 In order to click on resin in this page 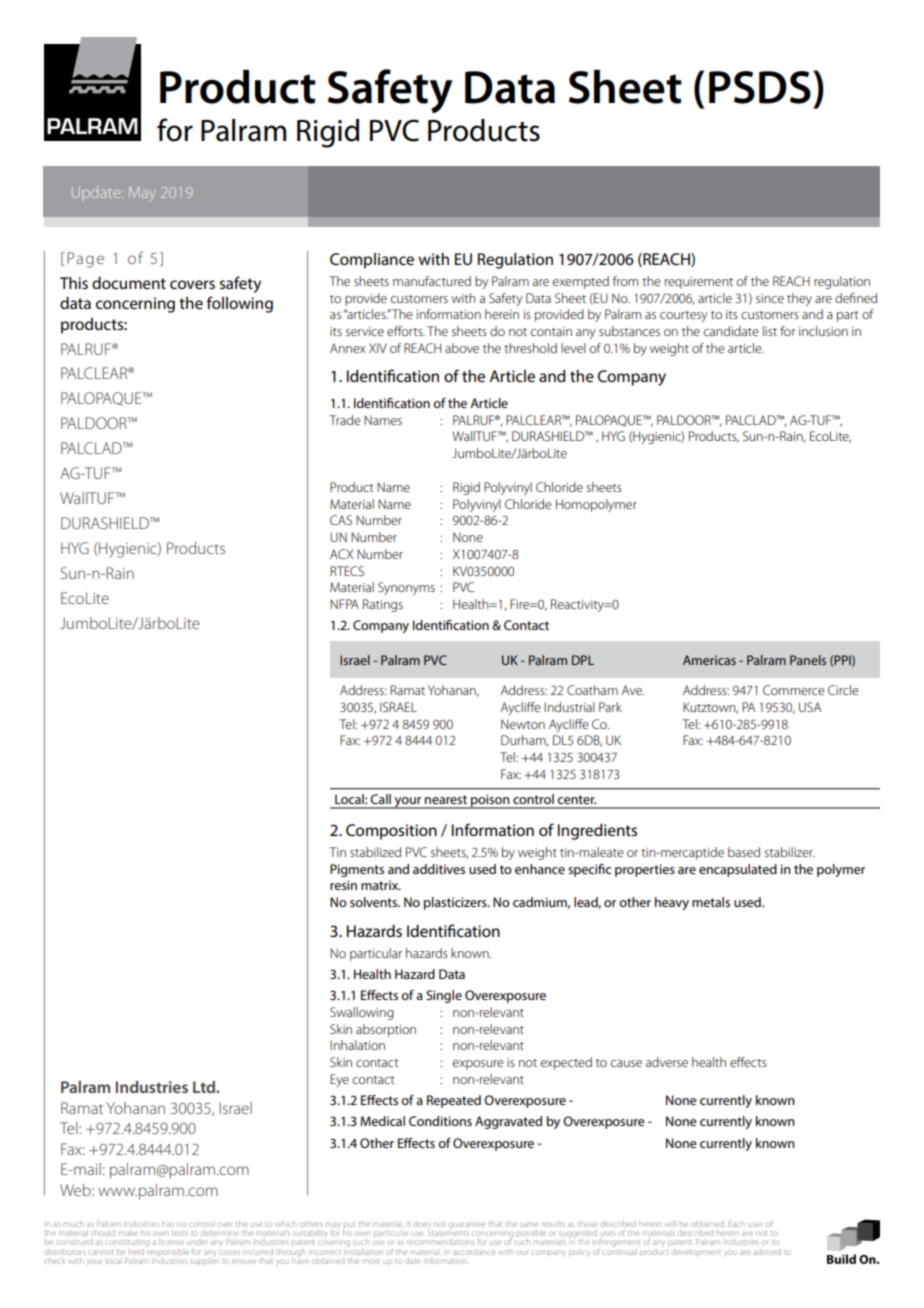, I will do `click(343, 885)`.
